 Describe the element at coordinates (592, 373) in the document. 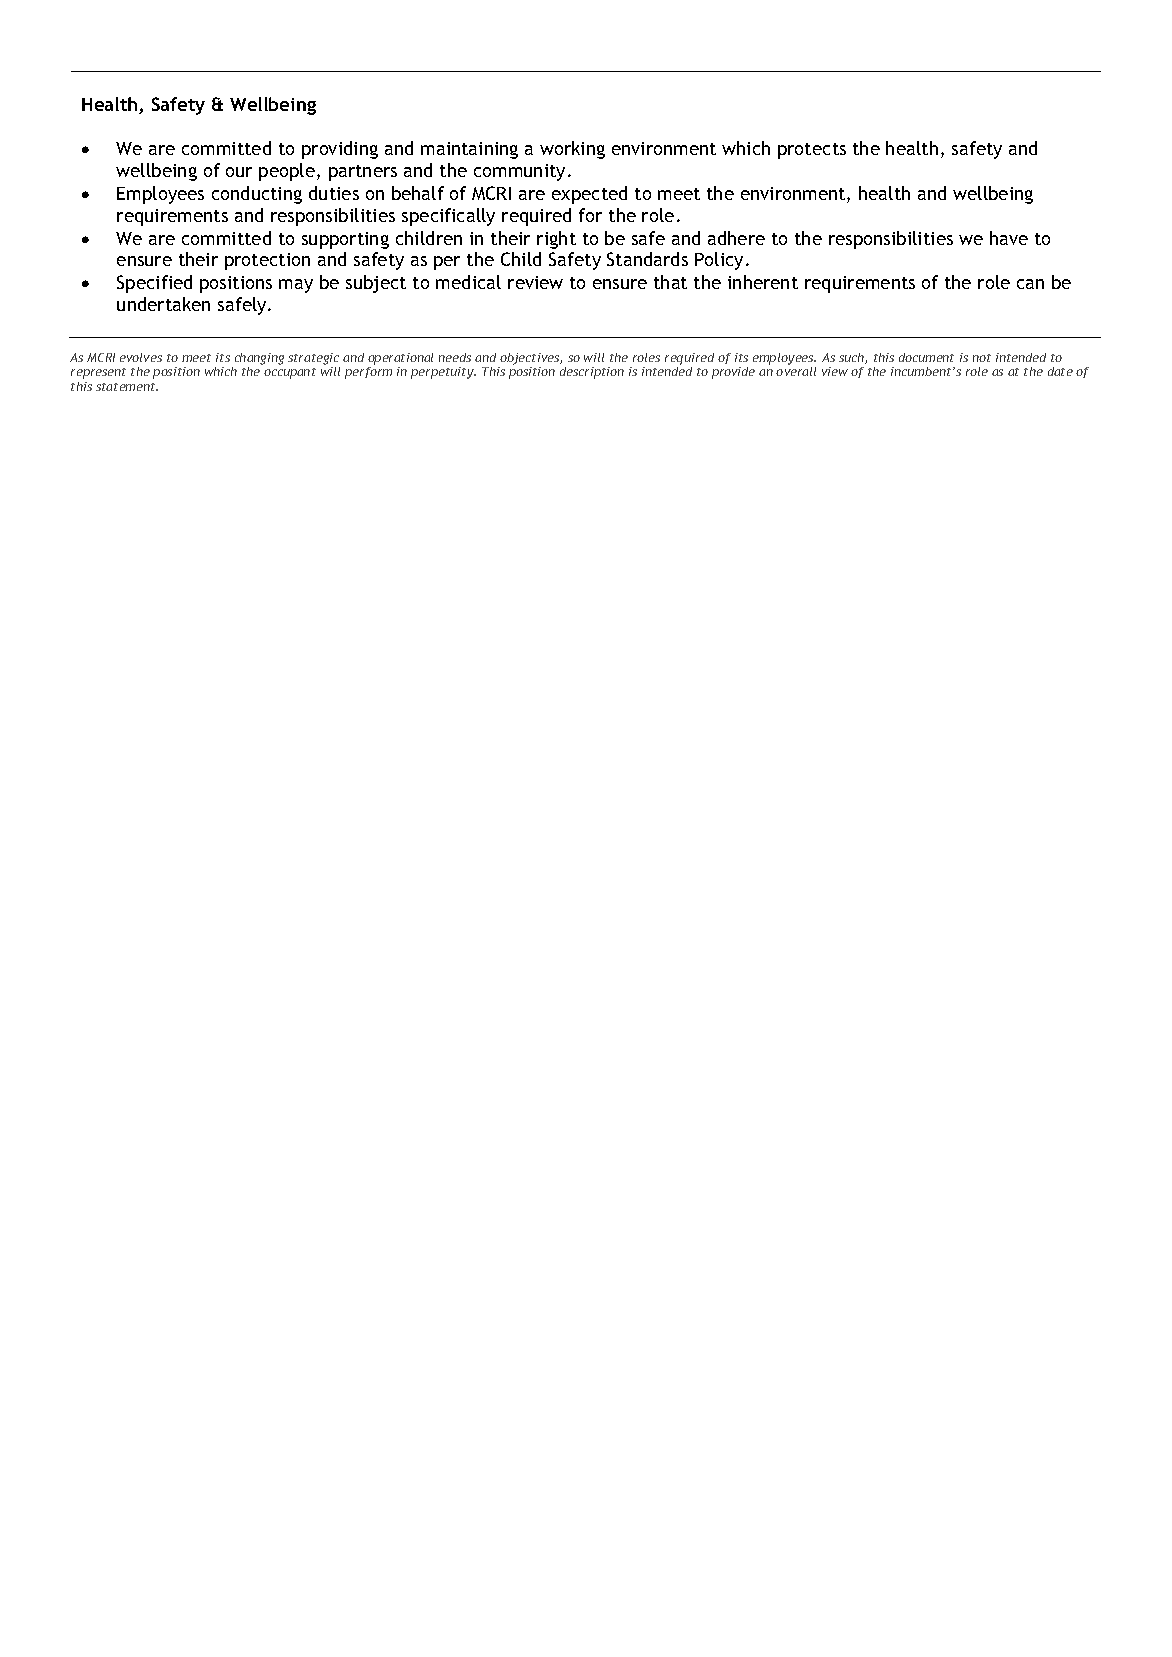

I see `description` at that location.
